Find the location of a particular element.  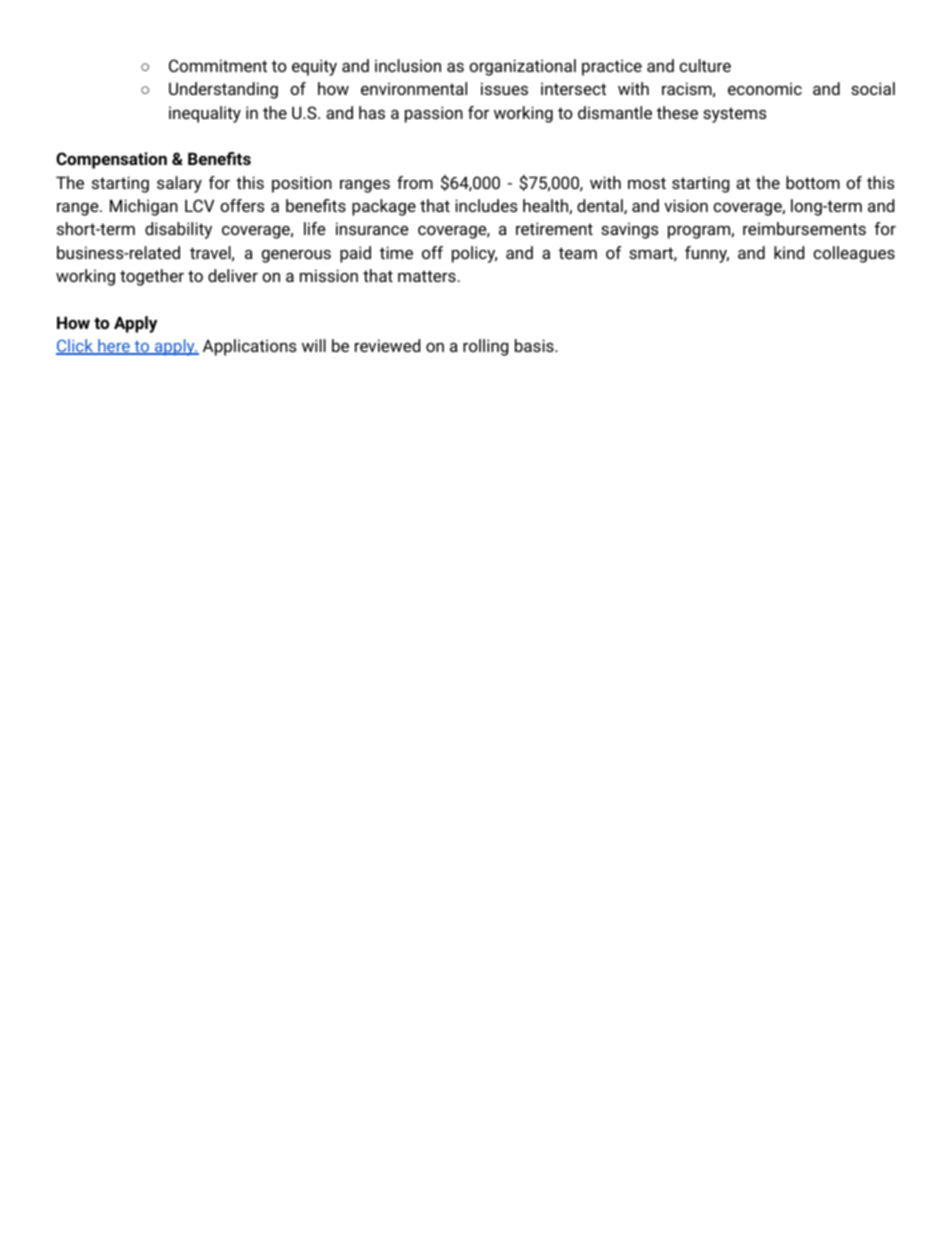

here is located at coordinates (114, 347).
